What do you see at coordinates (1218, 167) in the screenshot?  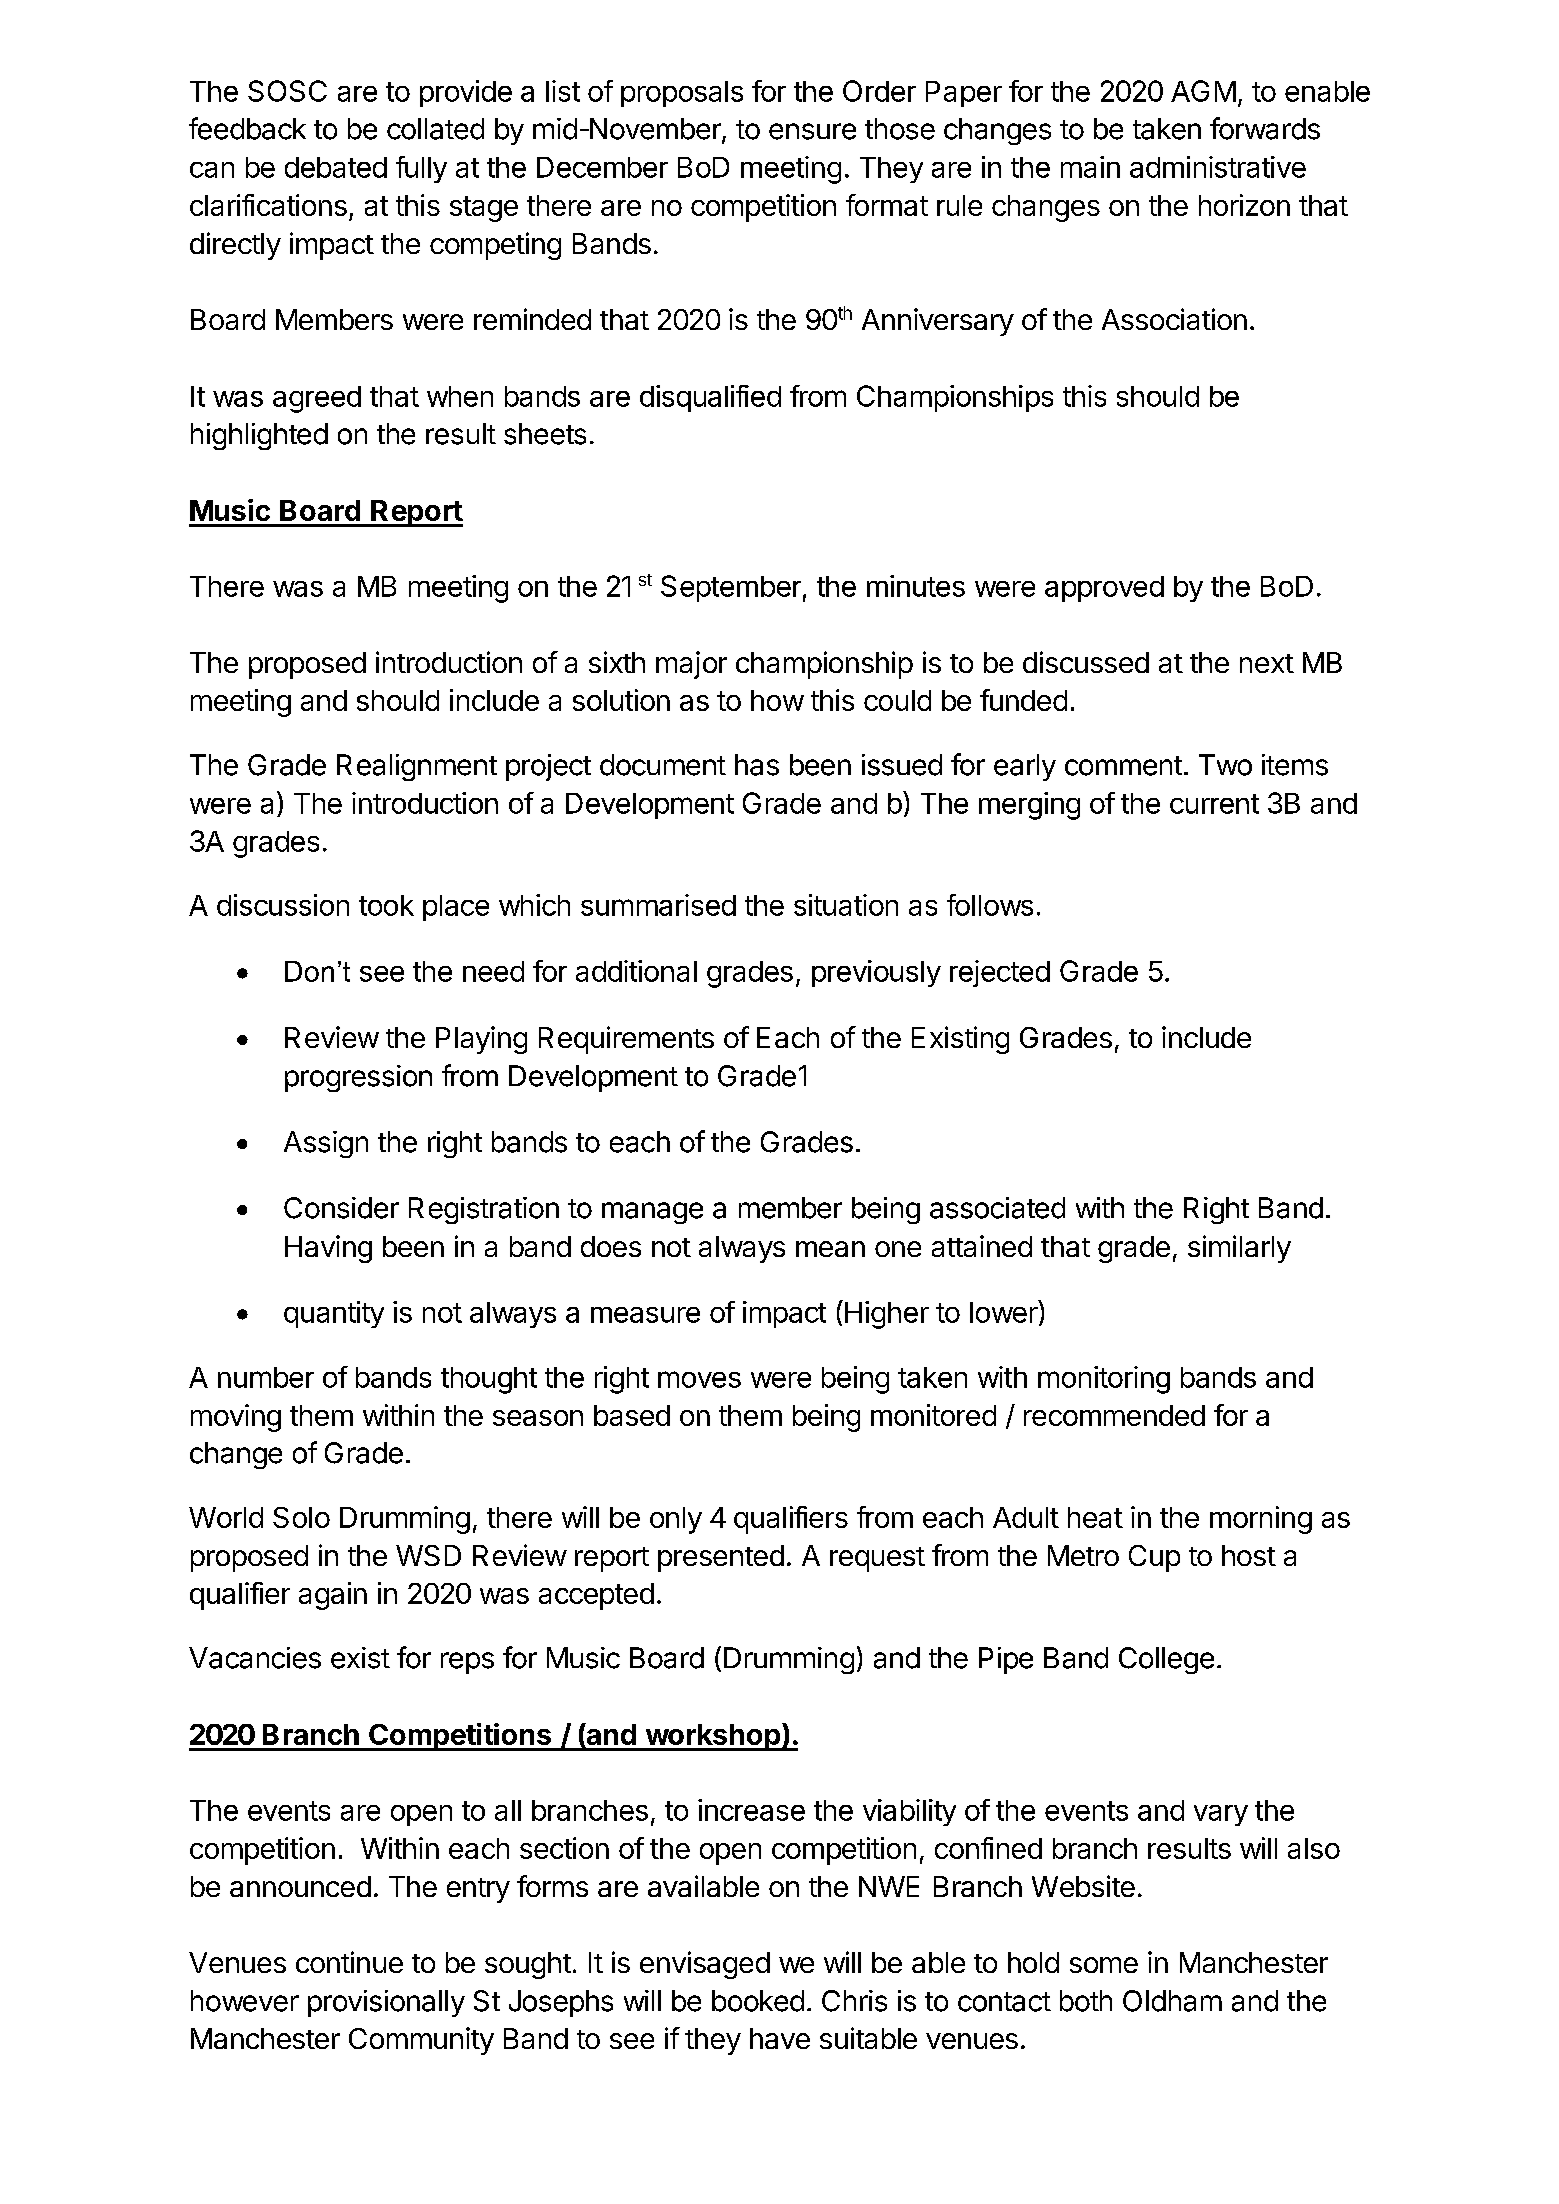 I see `administrative` at bounding box center [1218, 167].
